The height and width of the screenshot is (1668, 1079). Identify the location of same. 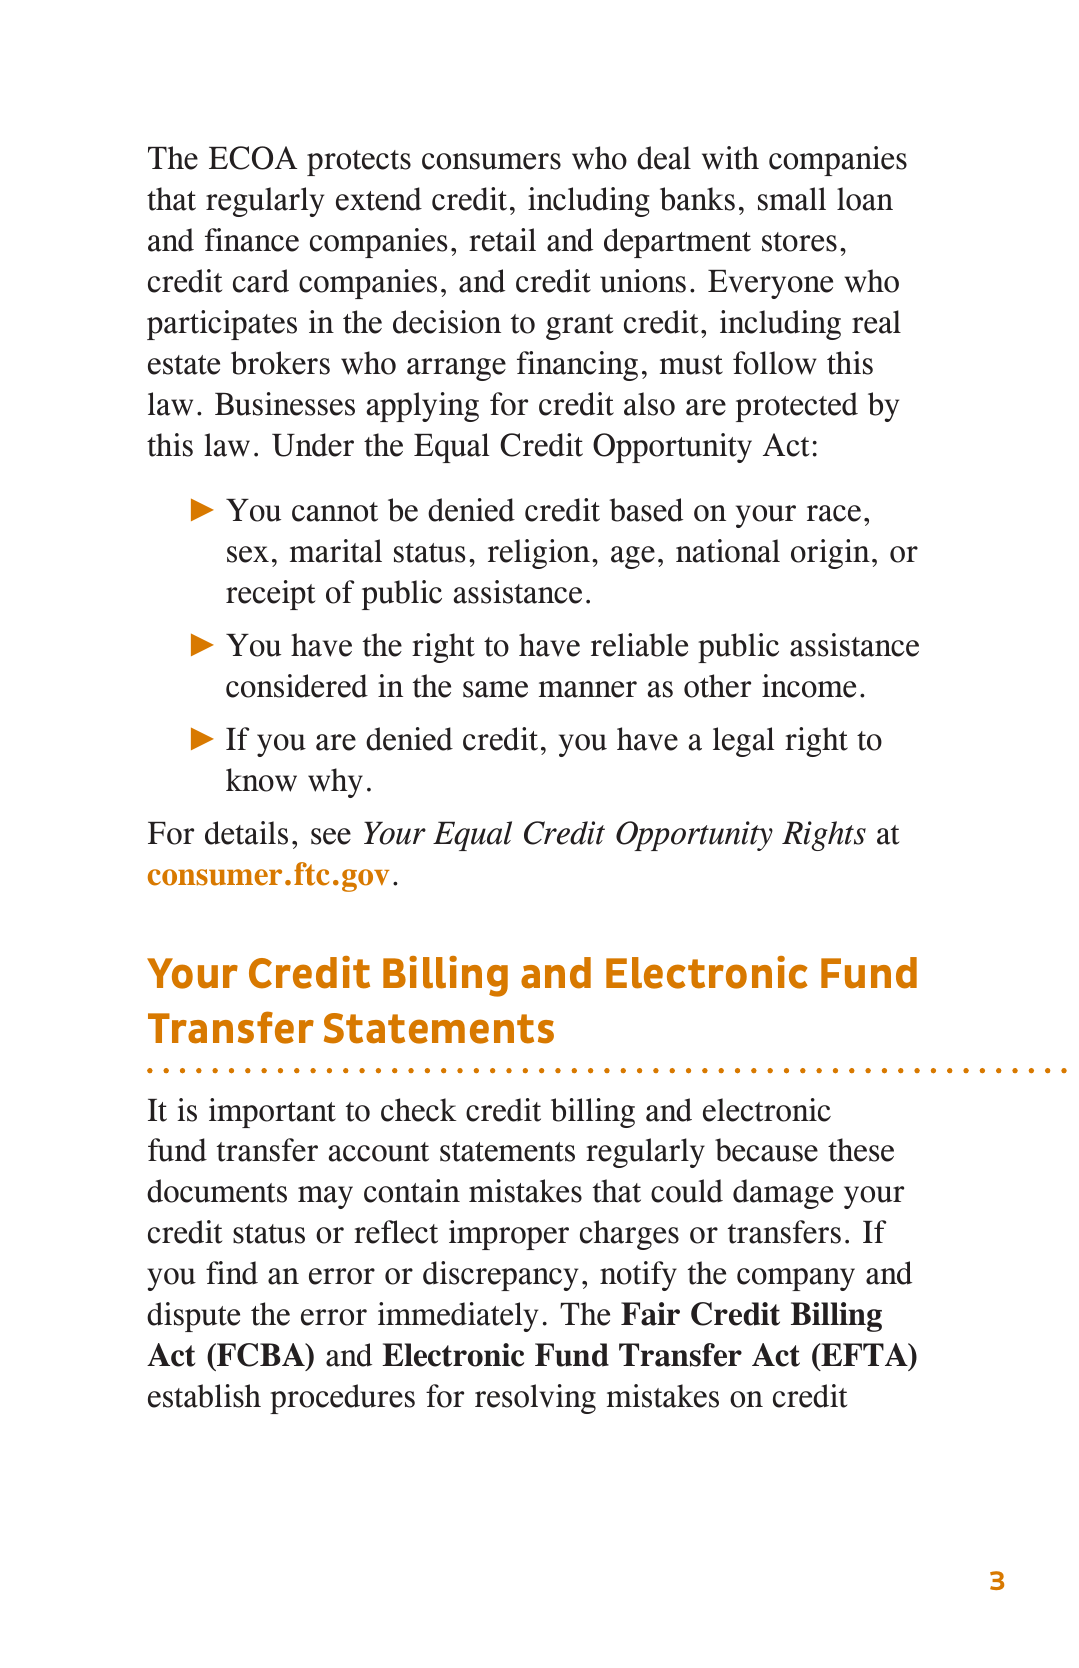
(495, 689).
